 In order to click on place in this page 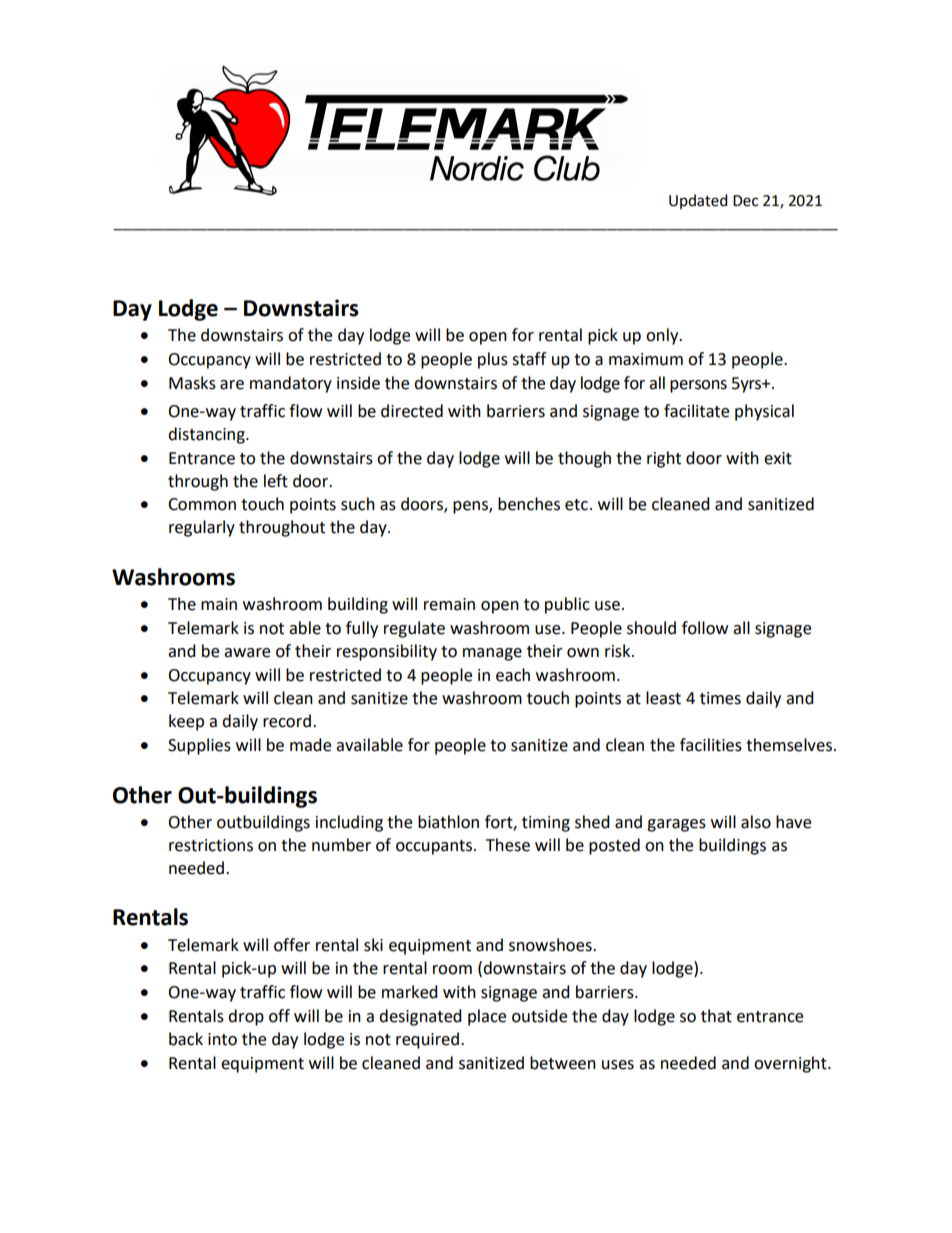, I will do `click(487, 1017)`.
